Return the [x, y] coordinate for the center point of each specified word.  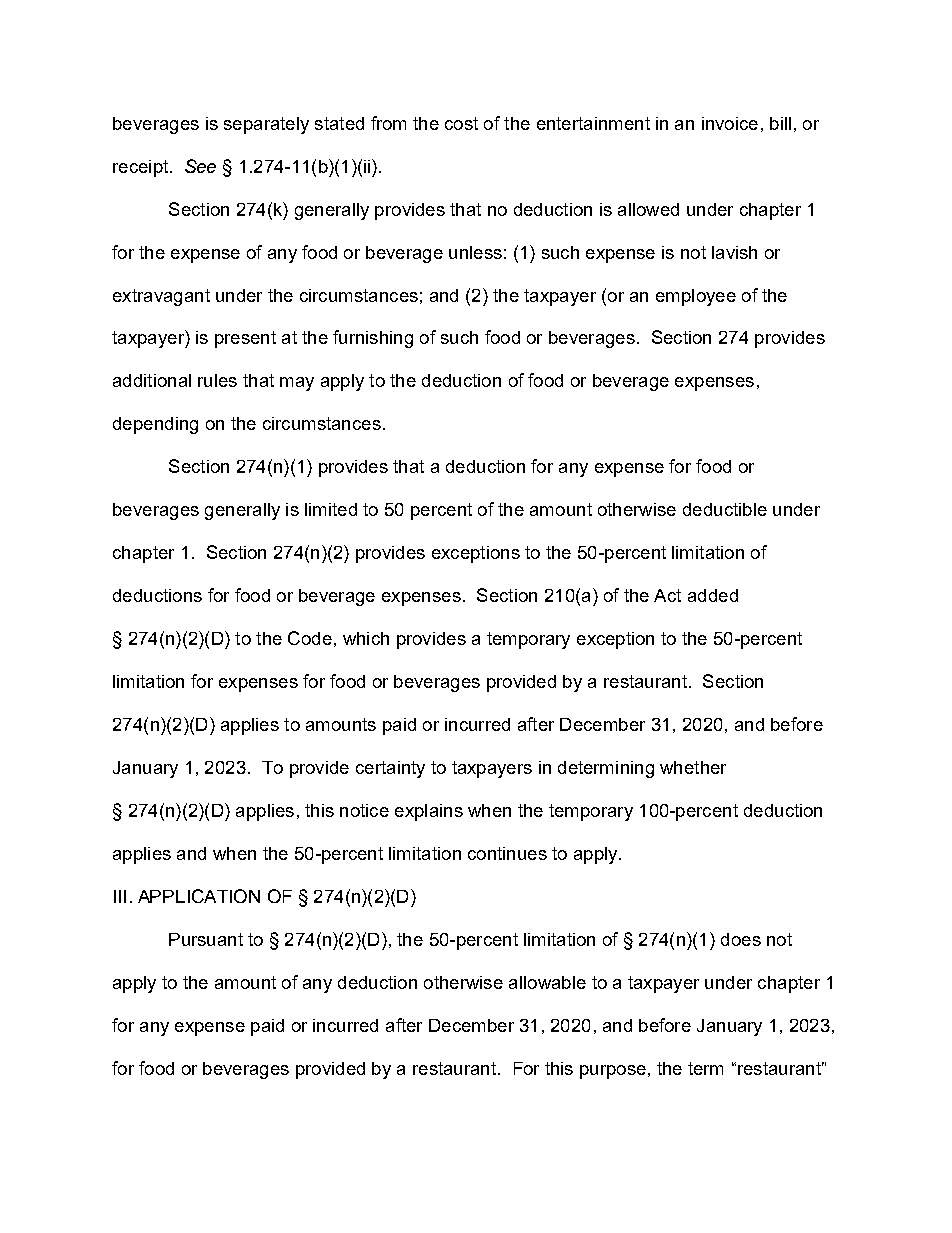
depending [155, 425]
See [200, 166]
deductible [725, 509]
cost [461, 123]
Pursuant [206, 939]
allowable [547, 982]
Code [310, 638]
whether [693, 767]
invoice [730, 123]
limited [331, 509]
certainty [390, 769]
